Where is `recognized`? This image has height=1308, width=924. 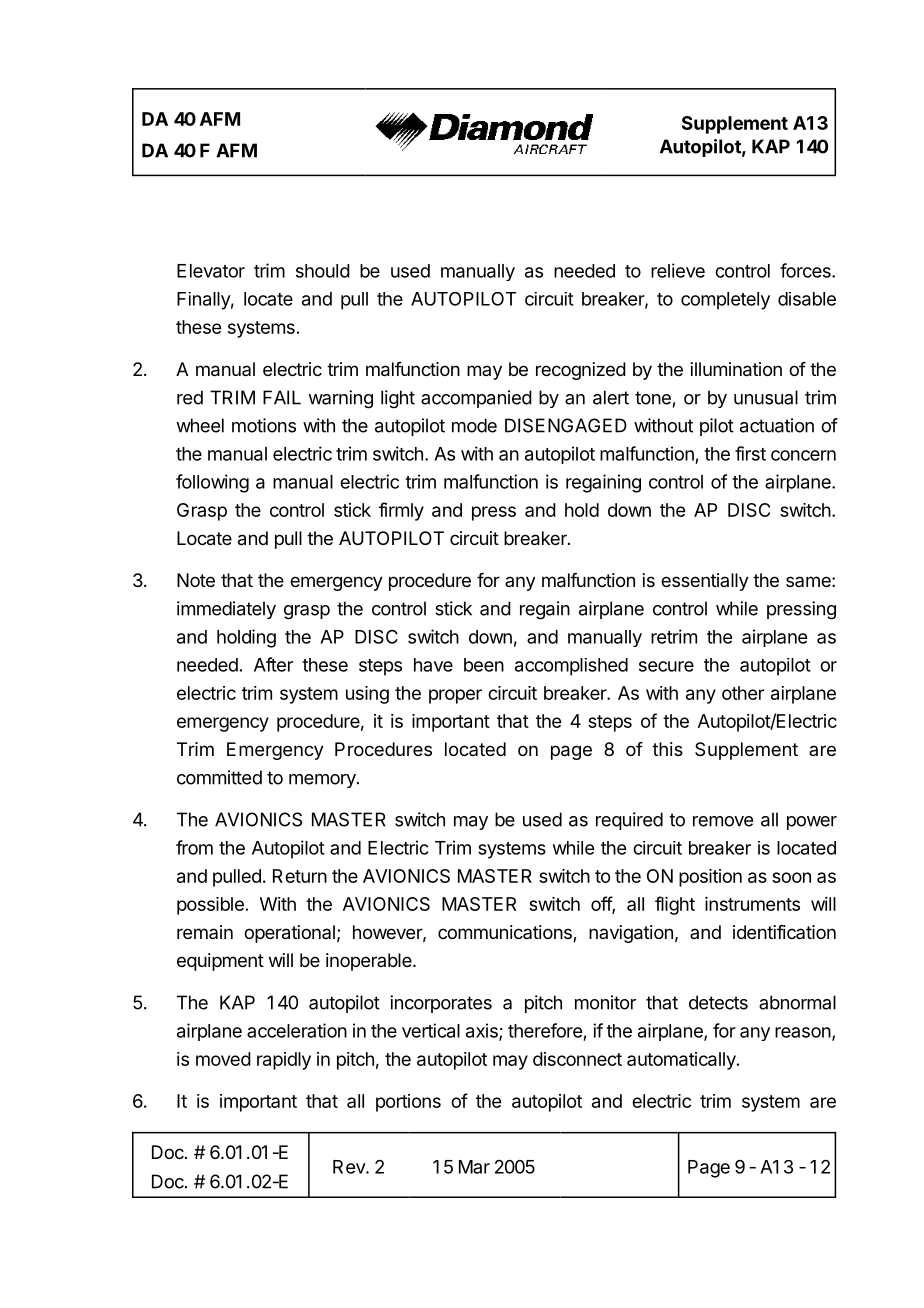 recognized is located at coordinates (581, 371).
